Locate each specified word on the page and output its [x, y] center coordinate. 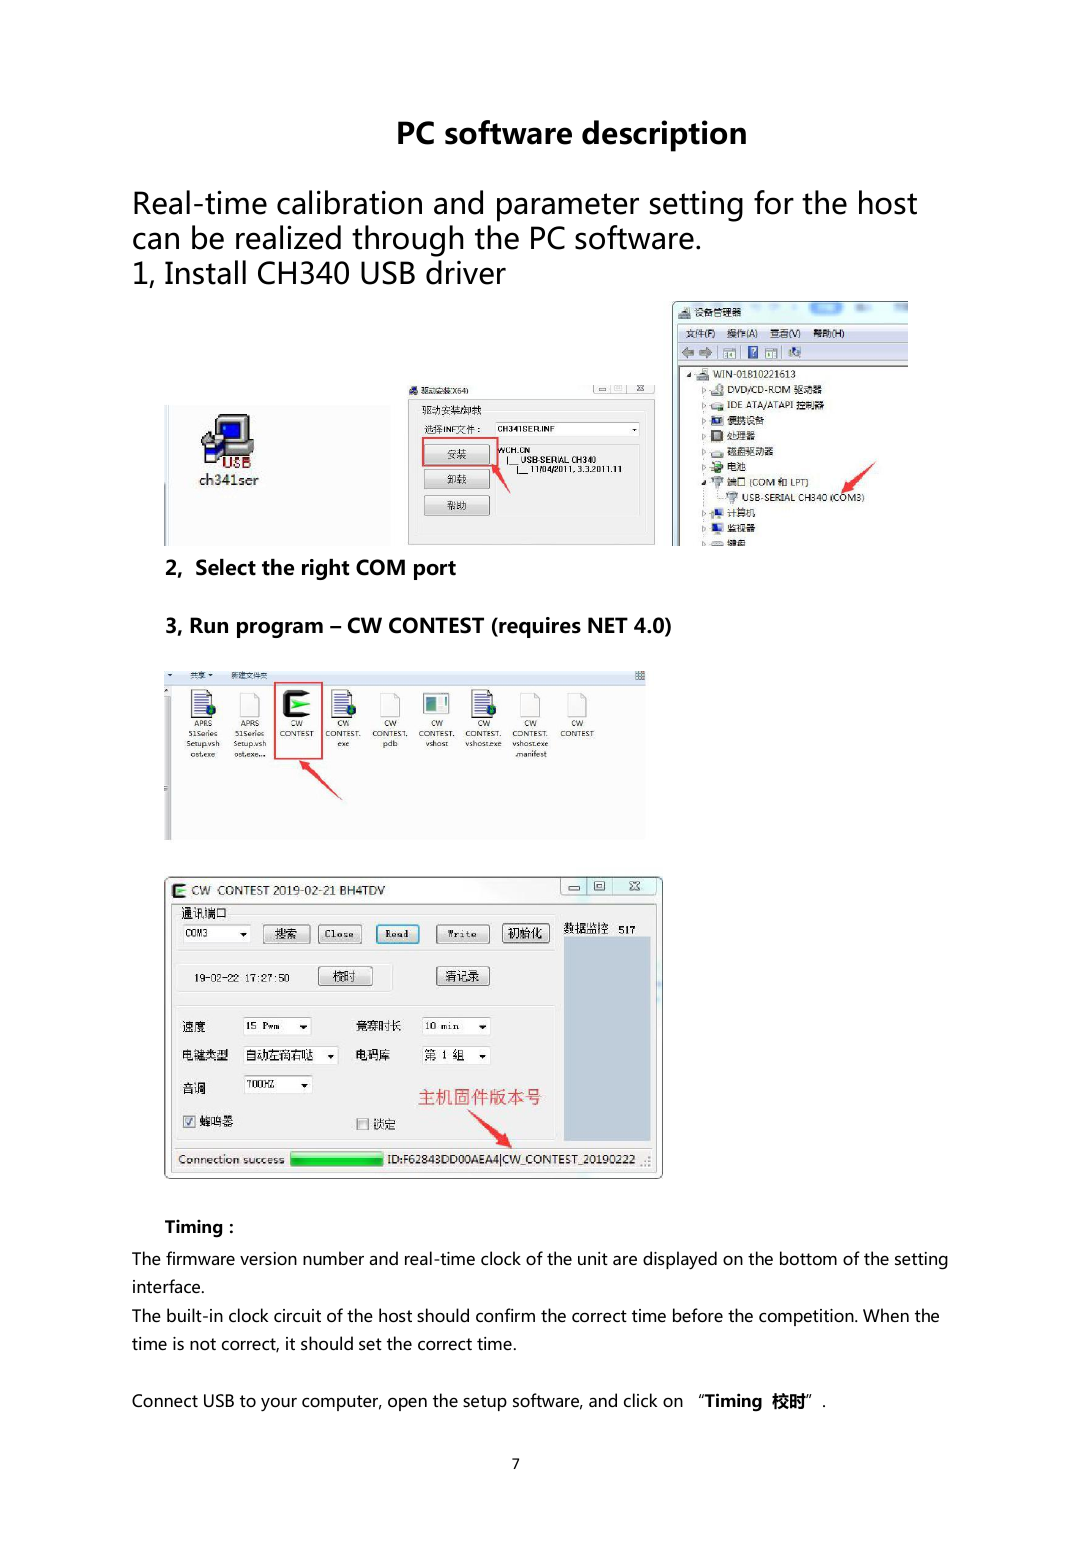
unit [593, 1258]
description [664, 136]
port [435, 570]
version [268, 1259]
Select [226, 567]
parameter [568, 207]
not [203, 1344]
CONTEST [436, 625]
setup [485, 1403]
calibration [349, 202]
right [325, 569]
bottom [808, 1258]
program [280, 630]
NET [608, 625]
